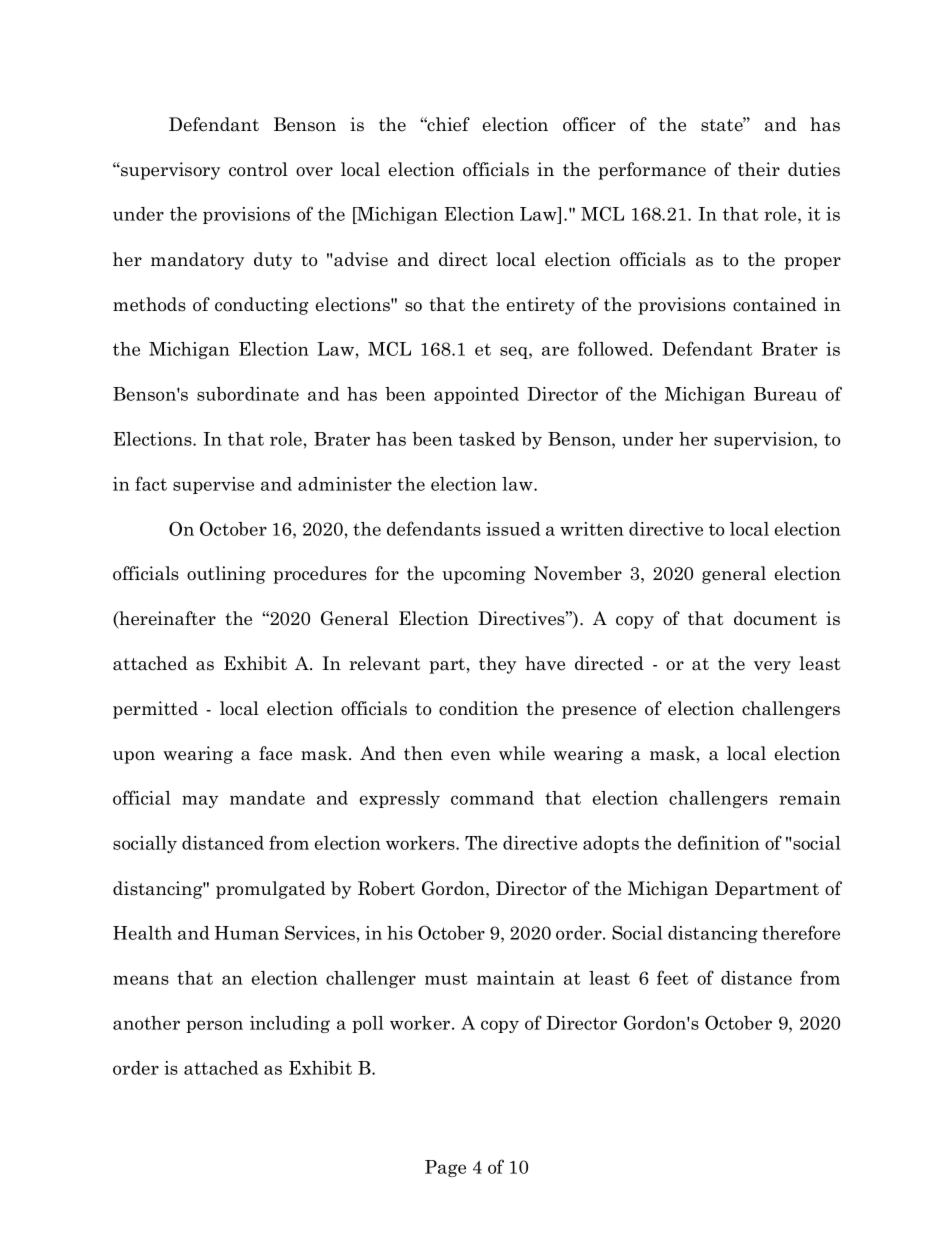 This screenshot has width=952, height=1233. Describe the element at coordinates (673, 977) in the screenshot. I see `feet` at that location.
